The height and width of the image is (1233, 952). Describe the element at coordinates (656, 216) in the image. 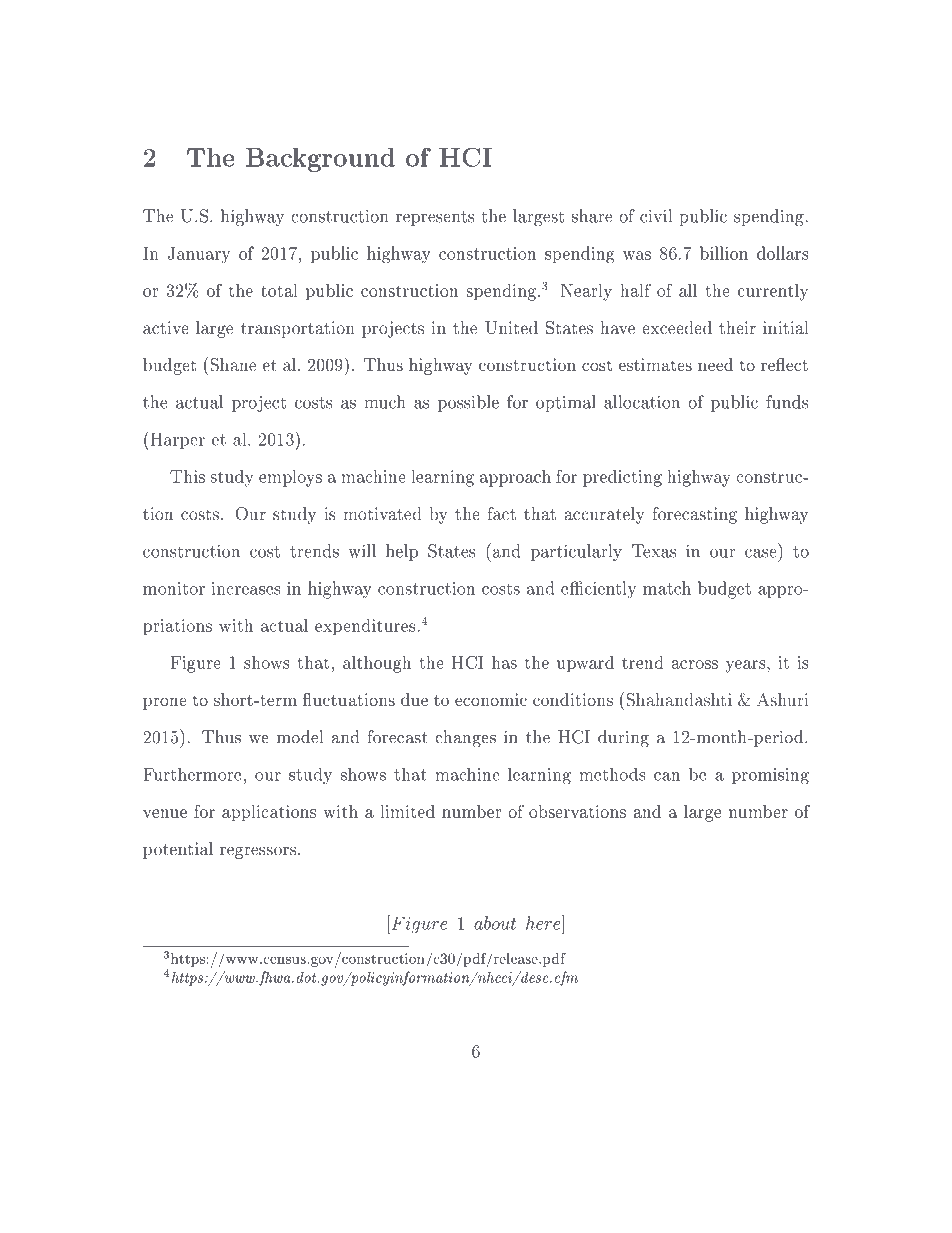

I see `civil` at that location.
